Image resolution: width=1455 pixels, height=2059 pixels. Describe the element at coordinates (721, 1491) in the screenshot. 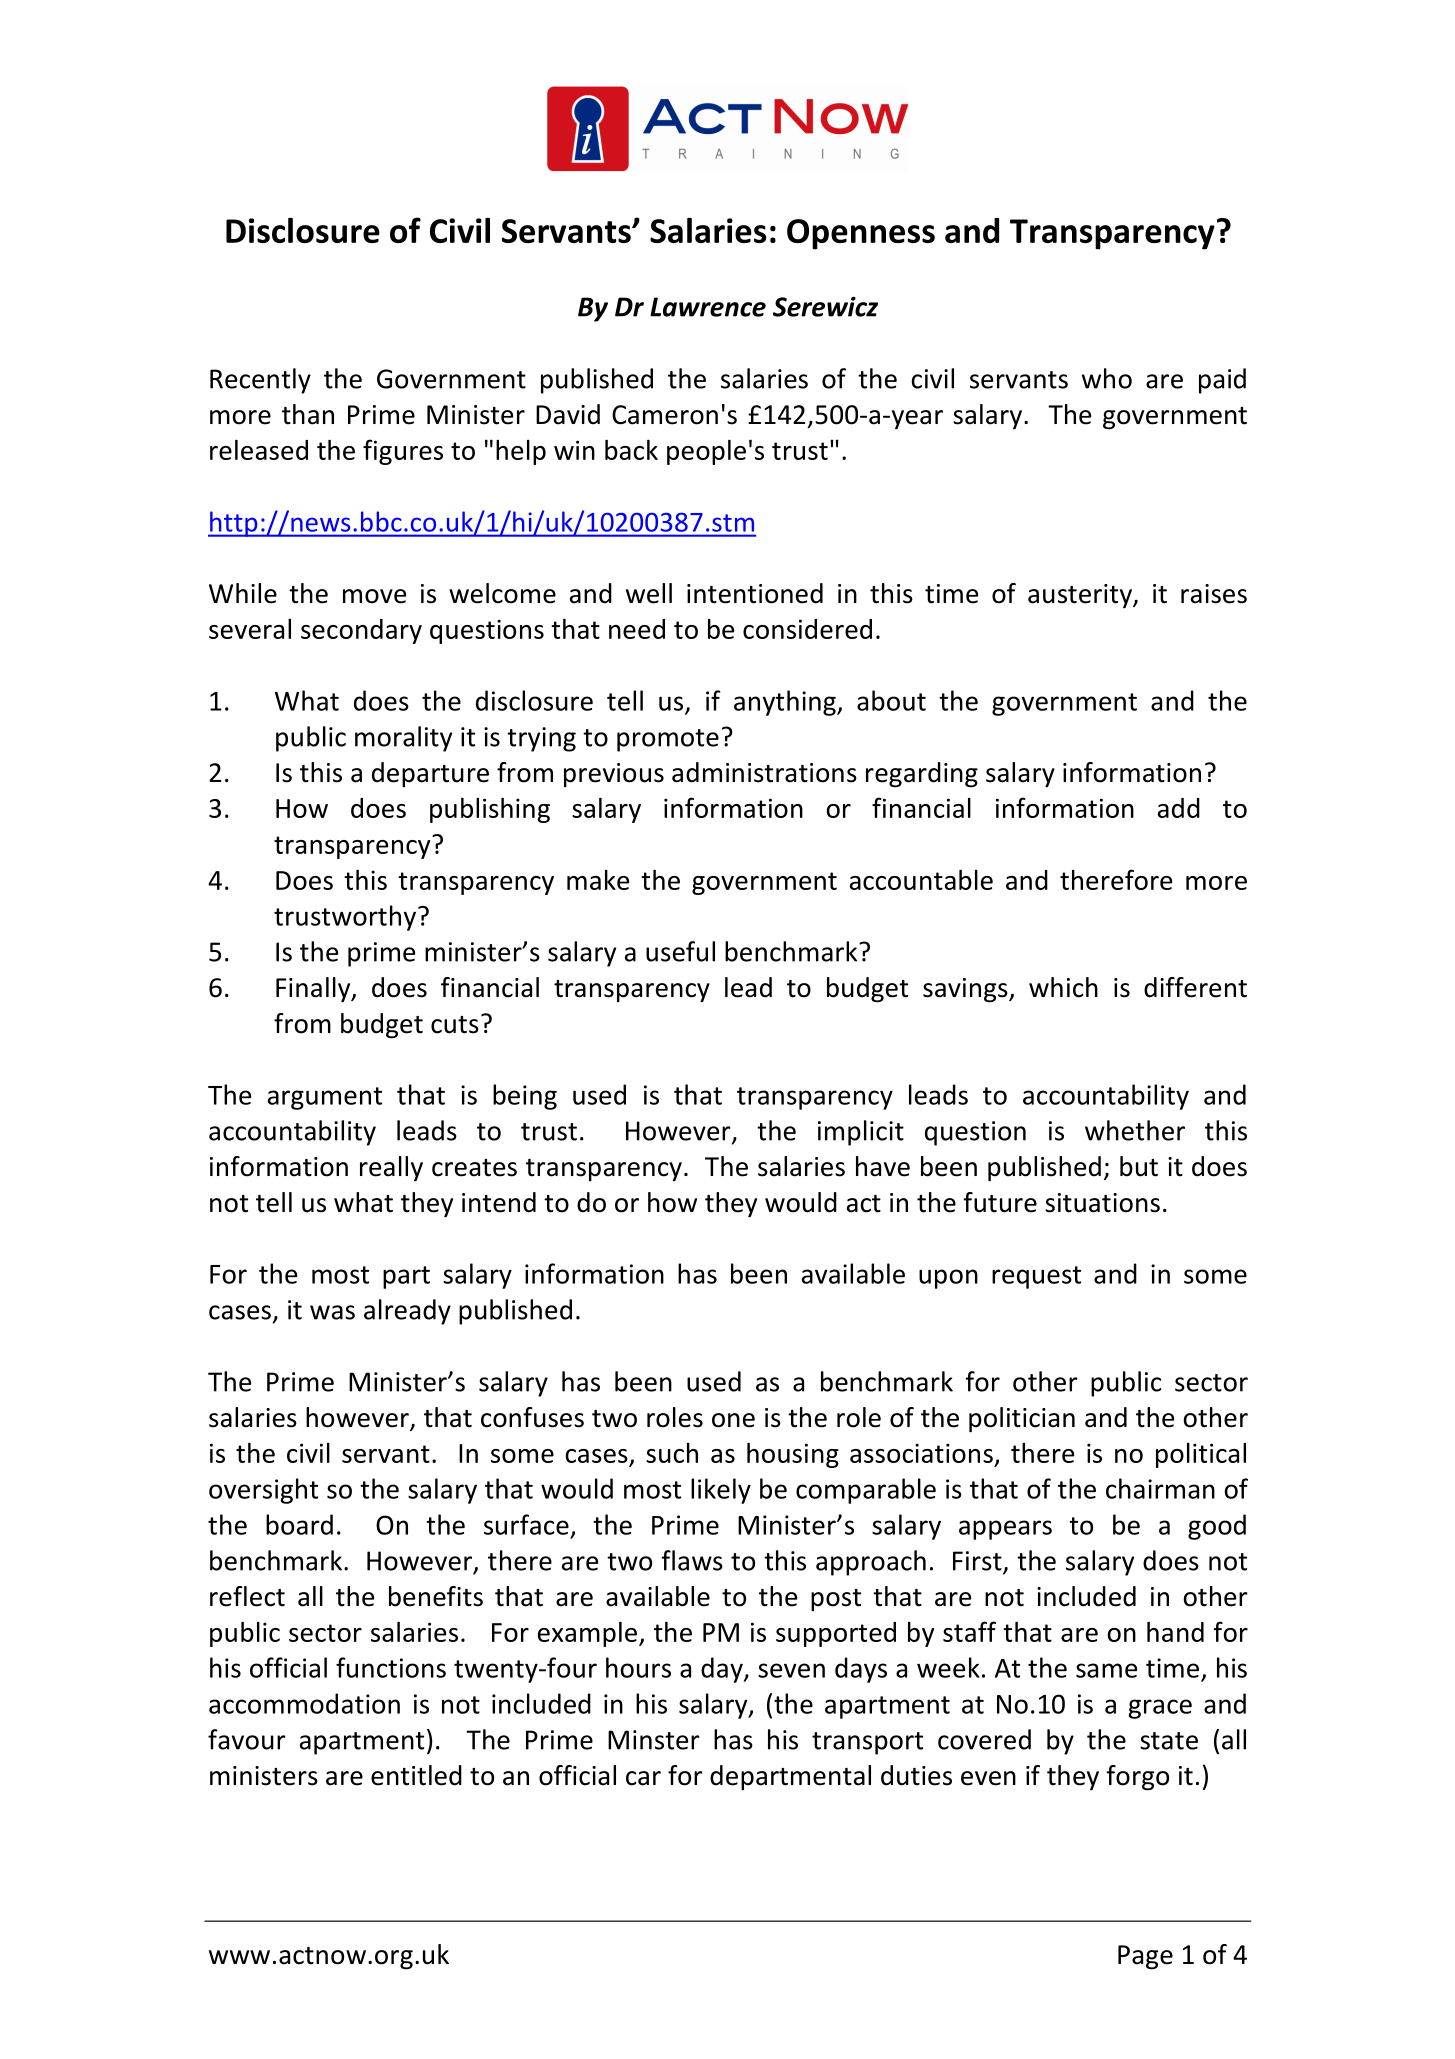

I see `likely` at that location.
